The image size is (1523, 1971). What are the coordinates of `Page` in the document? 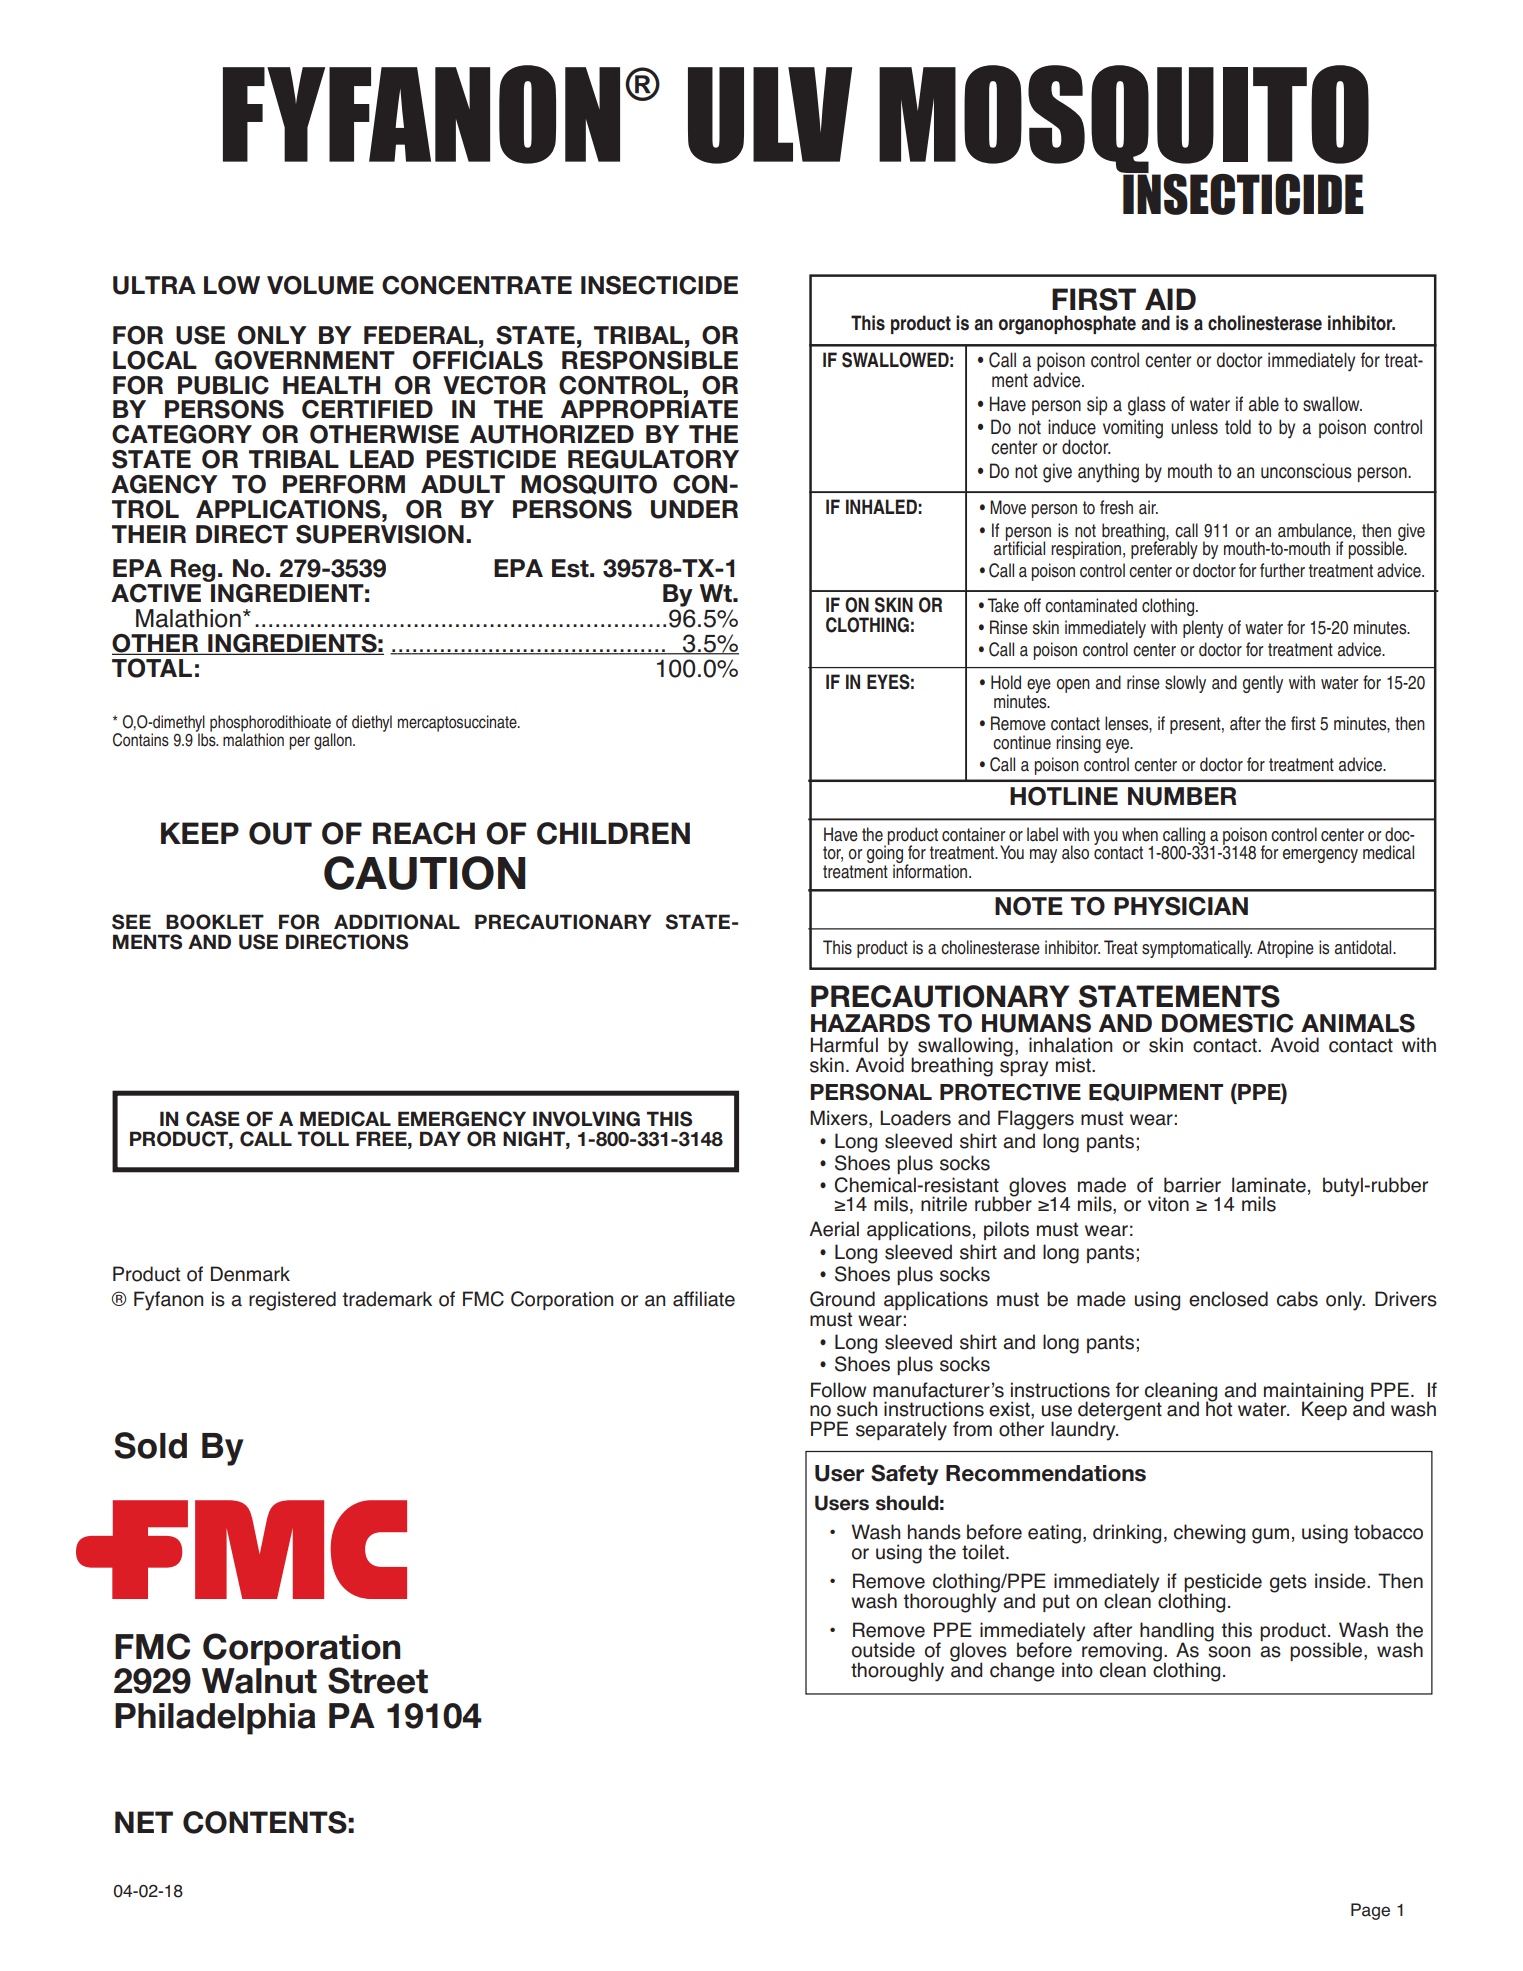 It's located at (1370, 1911).
